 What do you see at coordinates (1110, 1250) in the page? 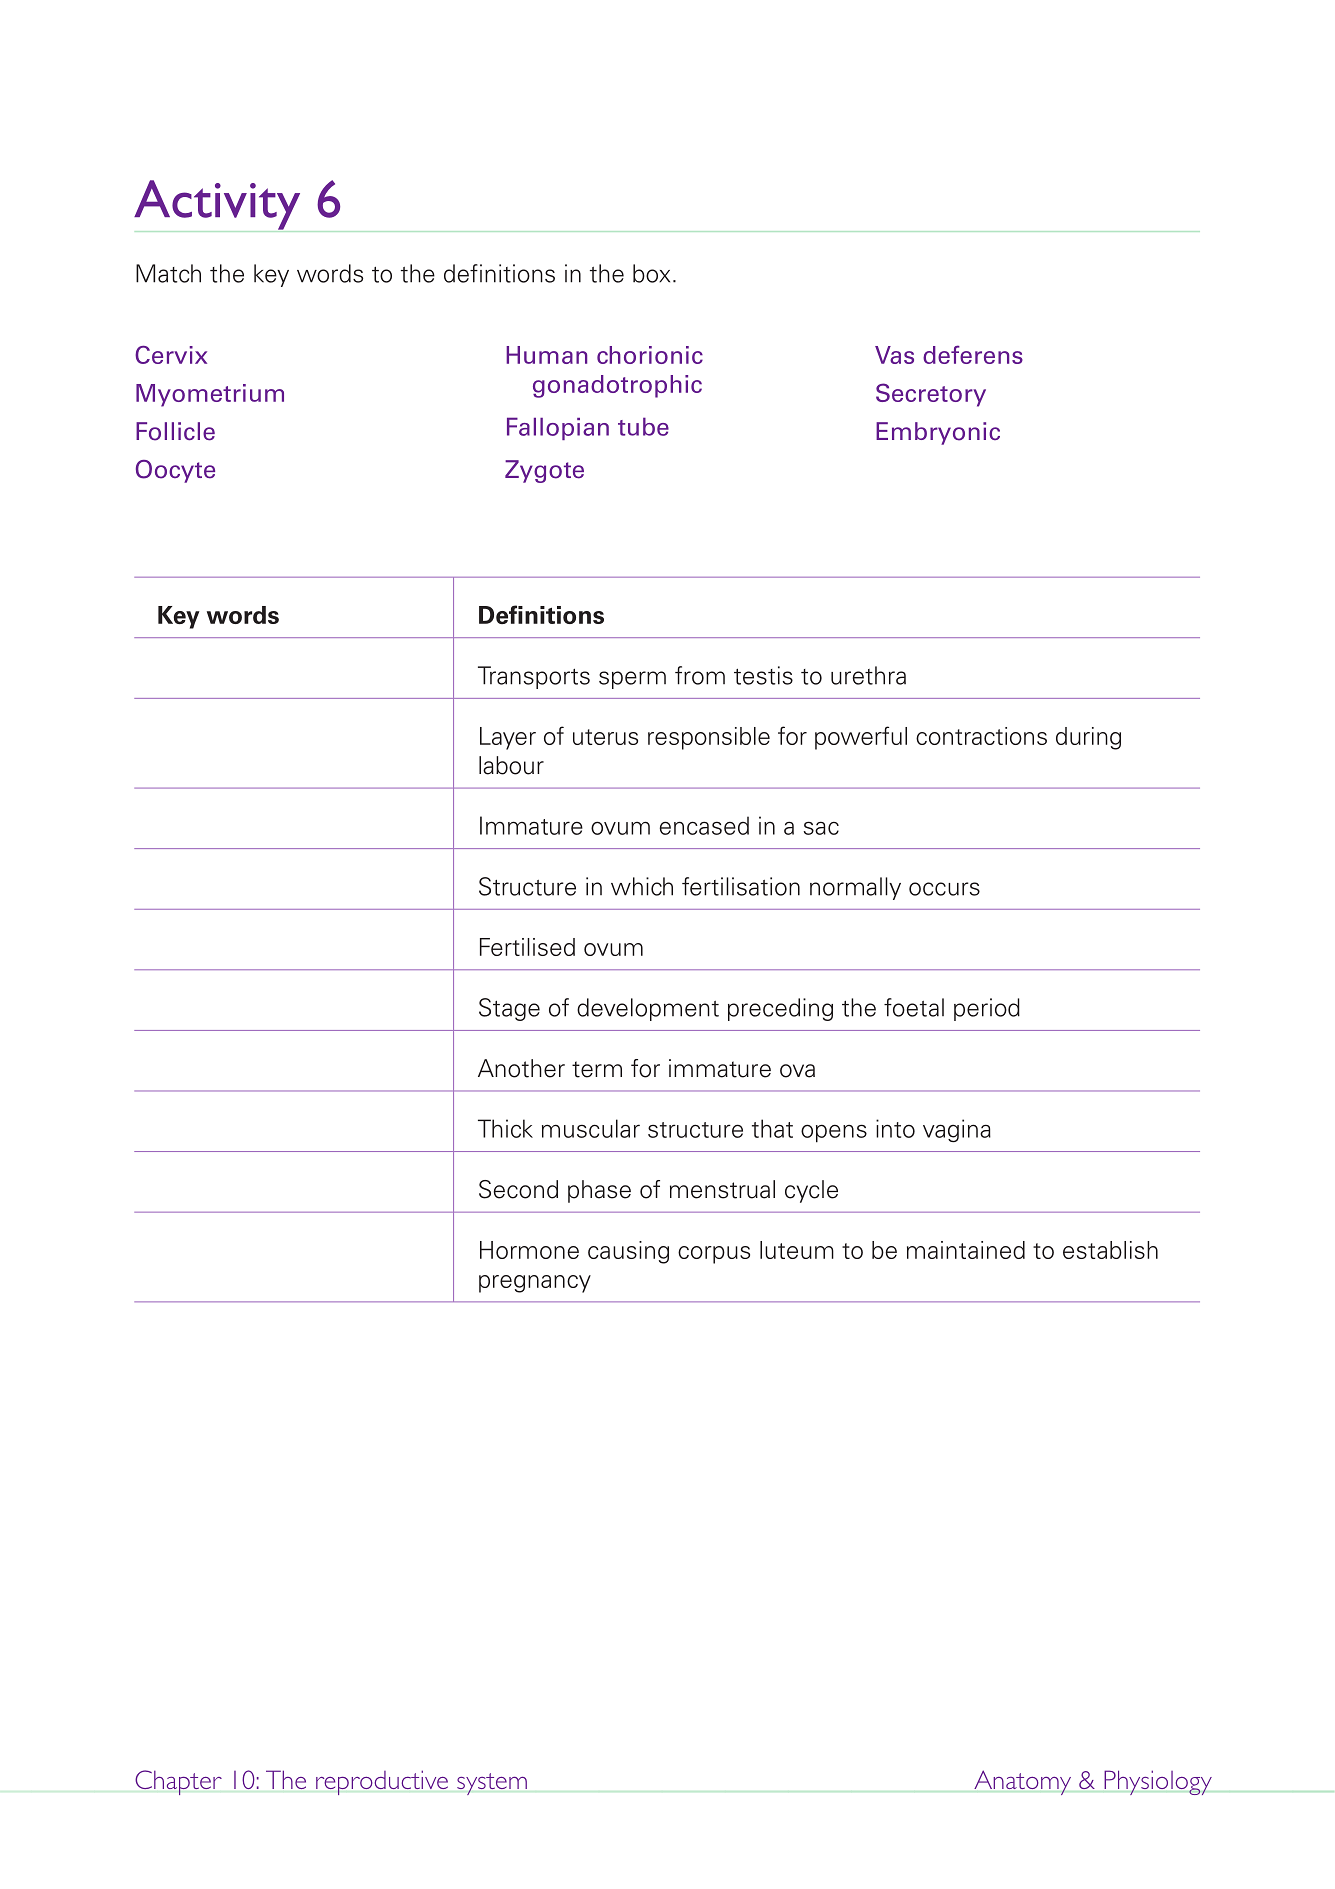
I see `establish` at bounding box center [1110, 1250].
